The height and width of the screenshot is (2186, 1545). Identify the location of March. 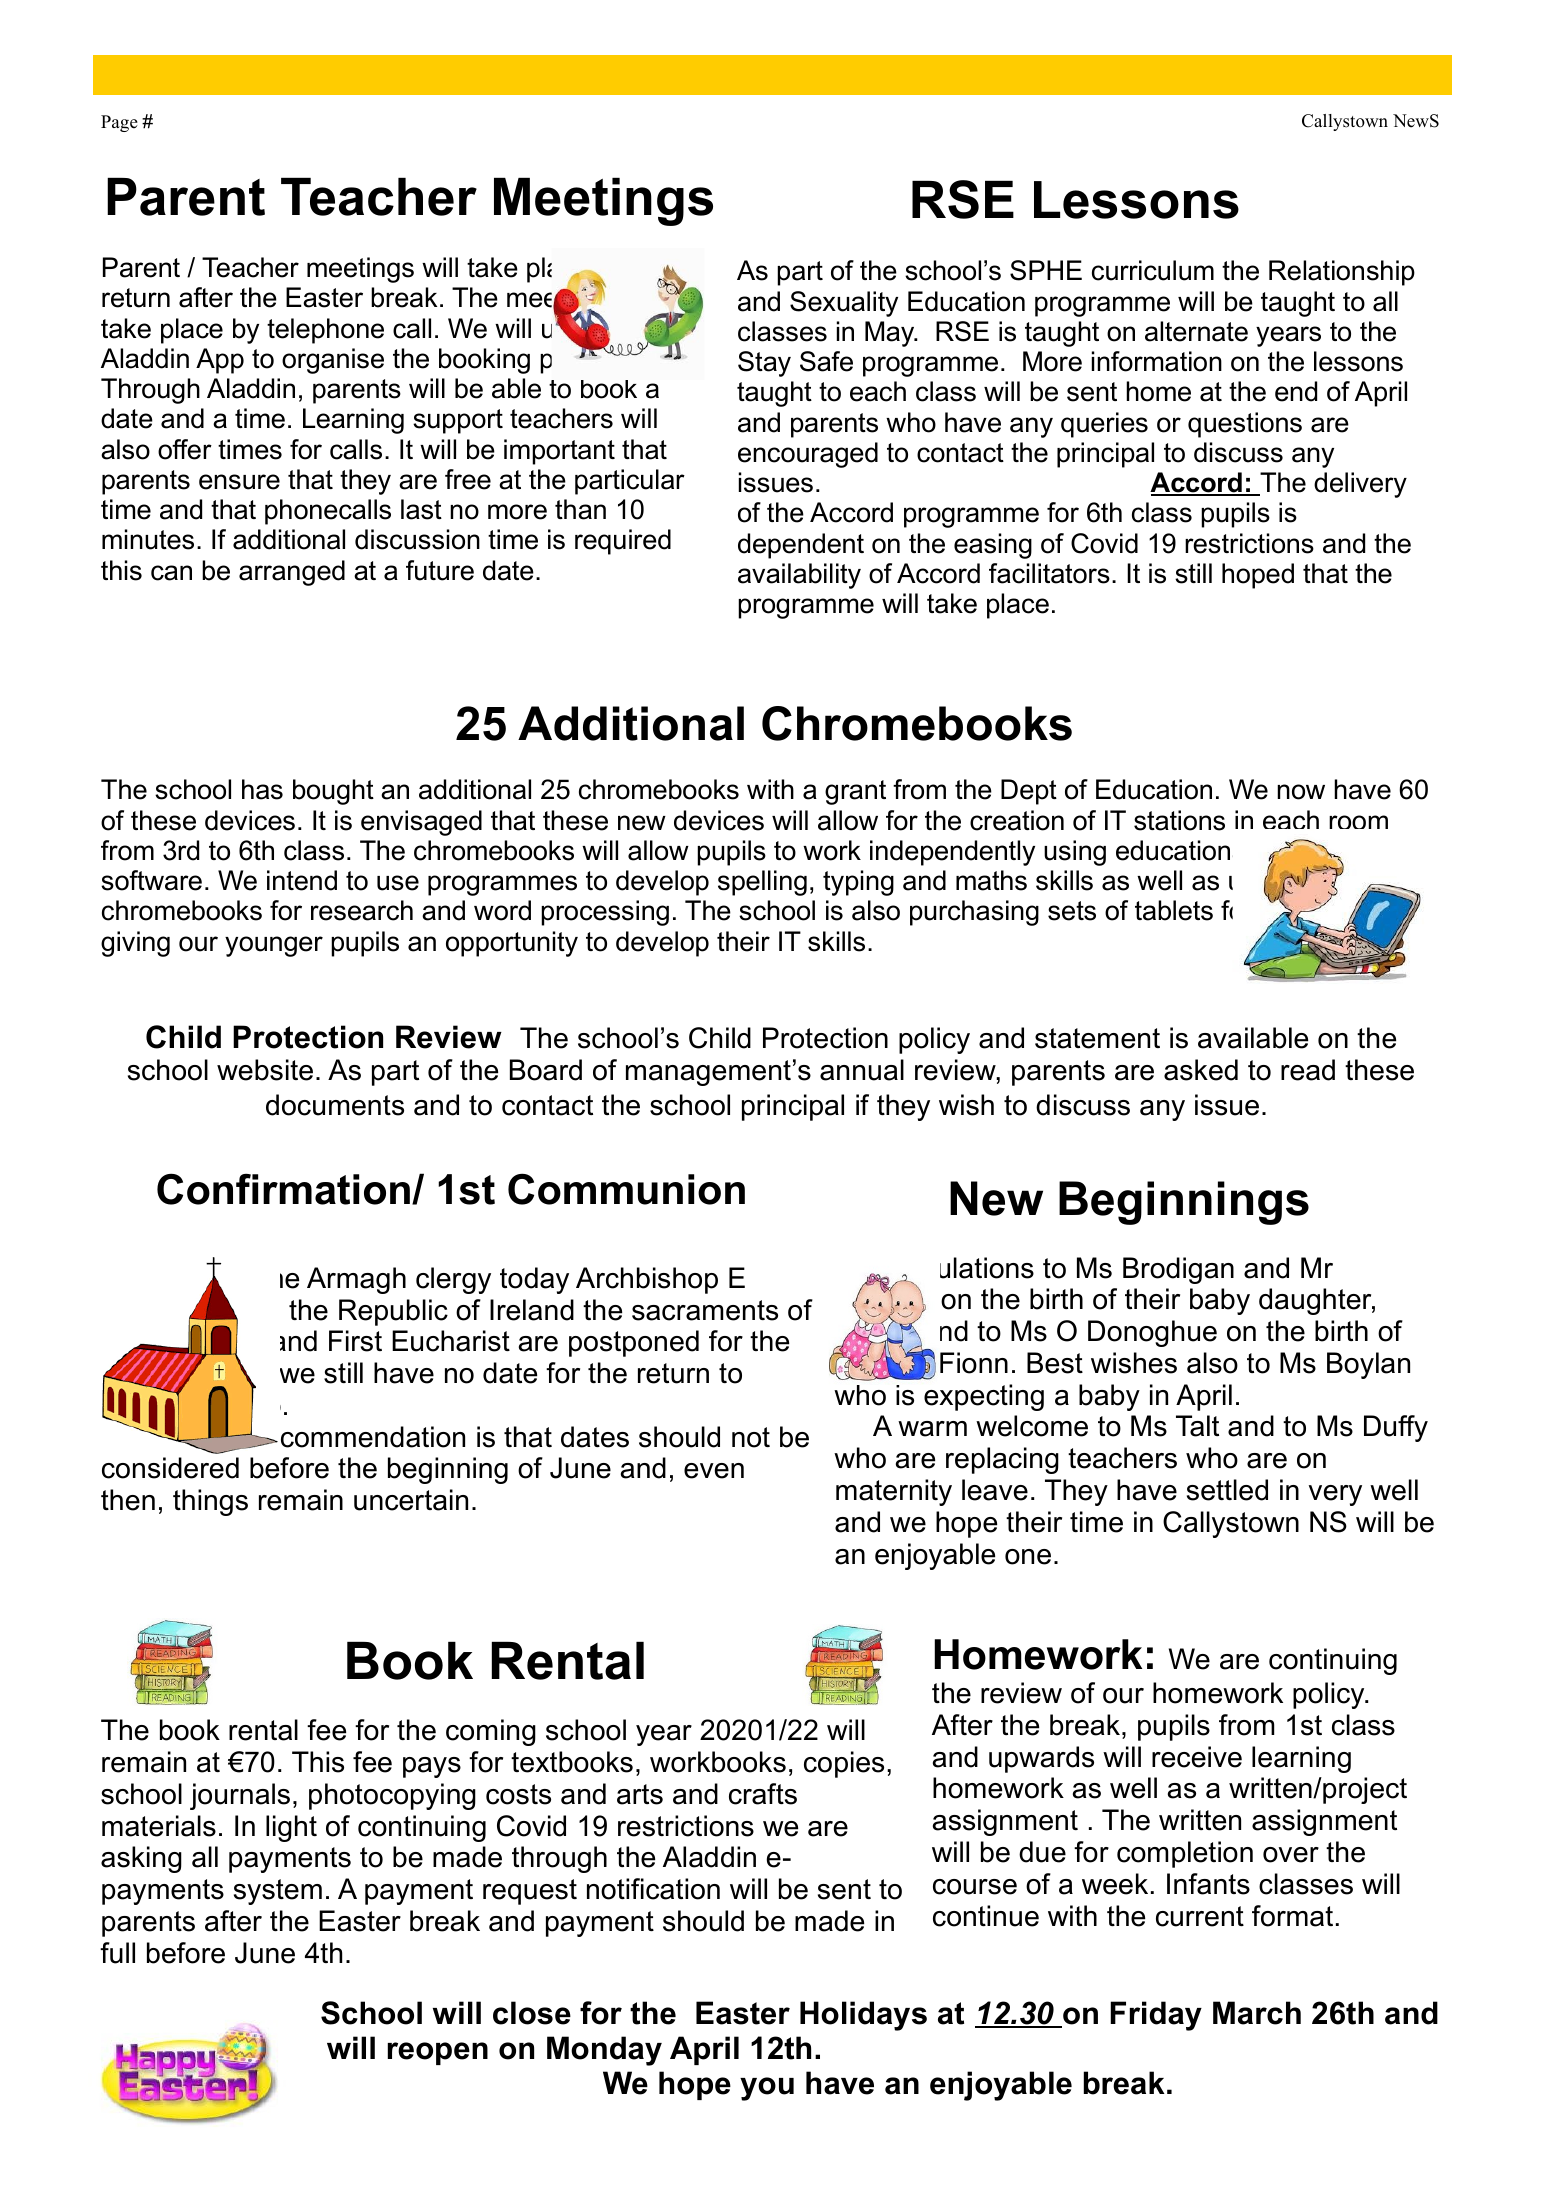
(1257, 2013).
